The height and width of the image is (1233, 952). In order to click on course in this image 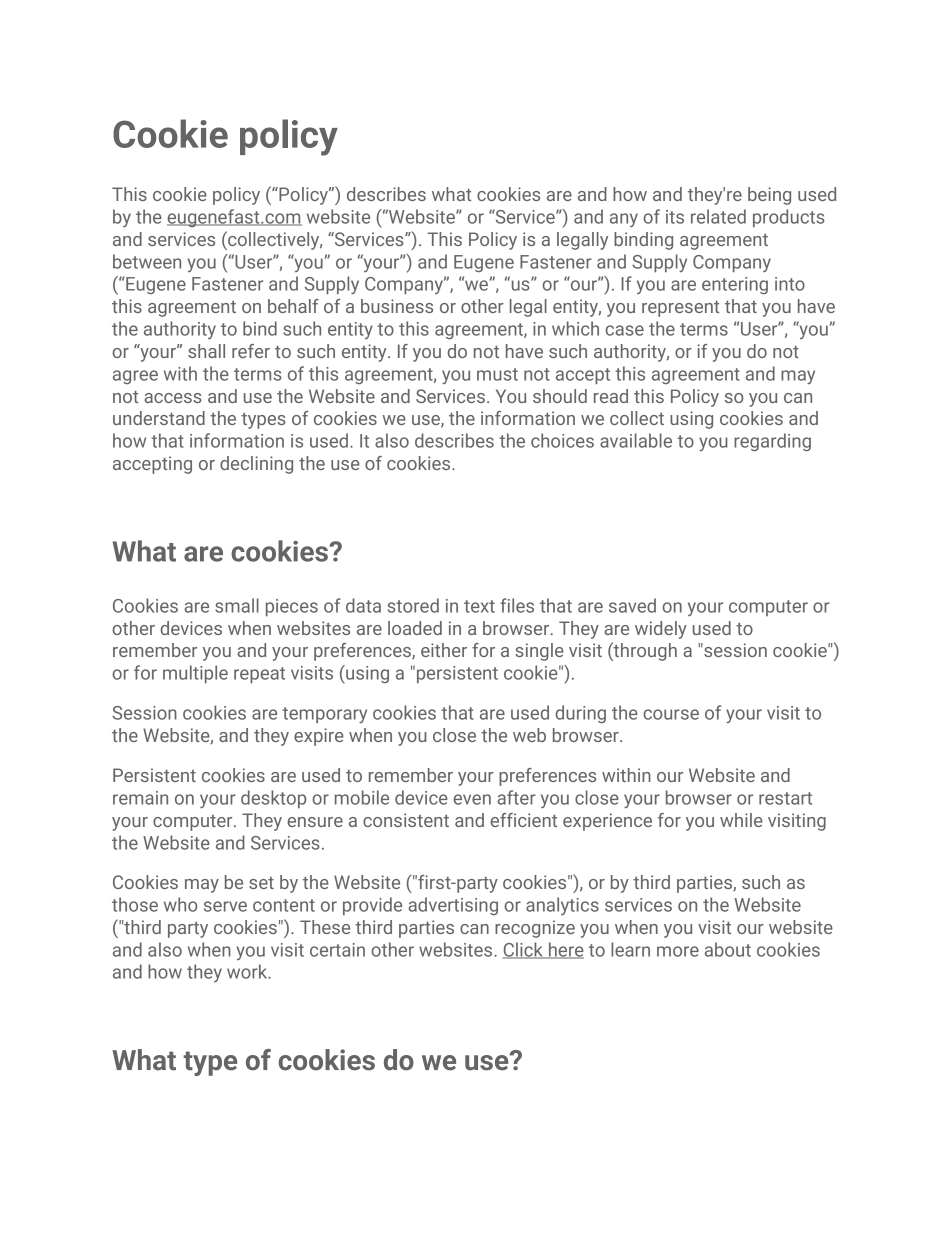, I will do `click(671, 714)`.
